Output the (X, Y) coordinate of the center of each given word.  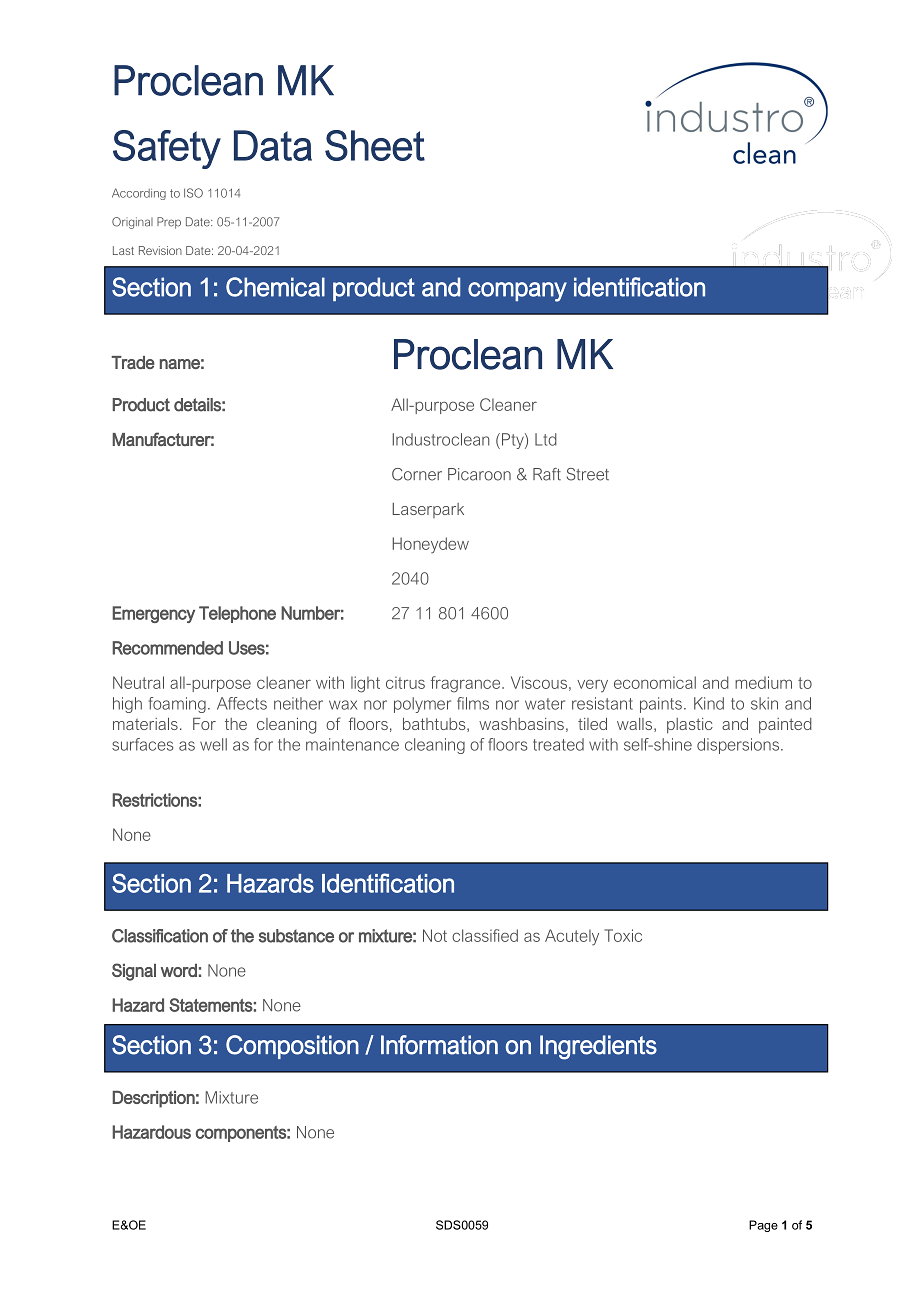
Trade (133, 362)
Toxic (623, 935)
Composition (292, 1047)
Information (439, 1045)
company (517, 292)
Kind (709, 703)
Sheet (375, 145)
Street (588, 474)
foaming (177, 705)
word (179, 970)
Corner (417, 474)
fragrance (467, 684)
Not (435, 935)
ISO (193, 193)
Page (763, 1226)
